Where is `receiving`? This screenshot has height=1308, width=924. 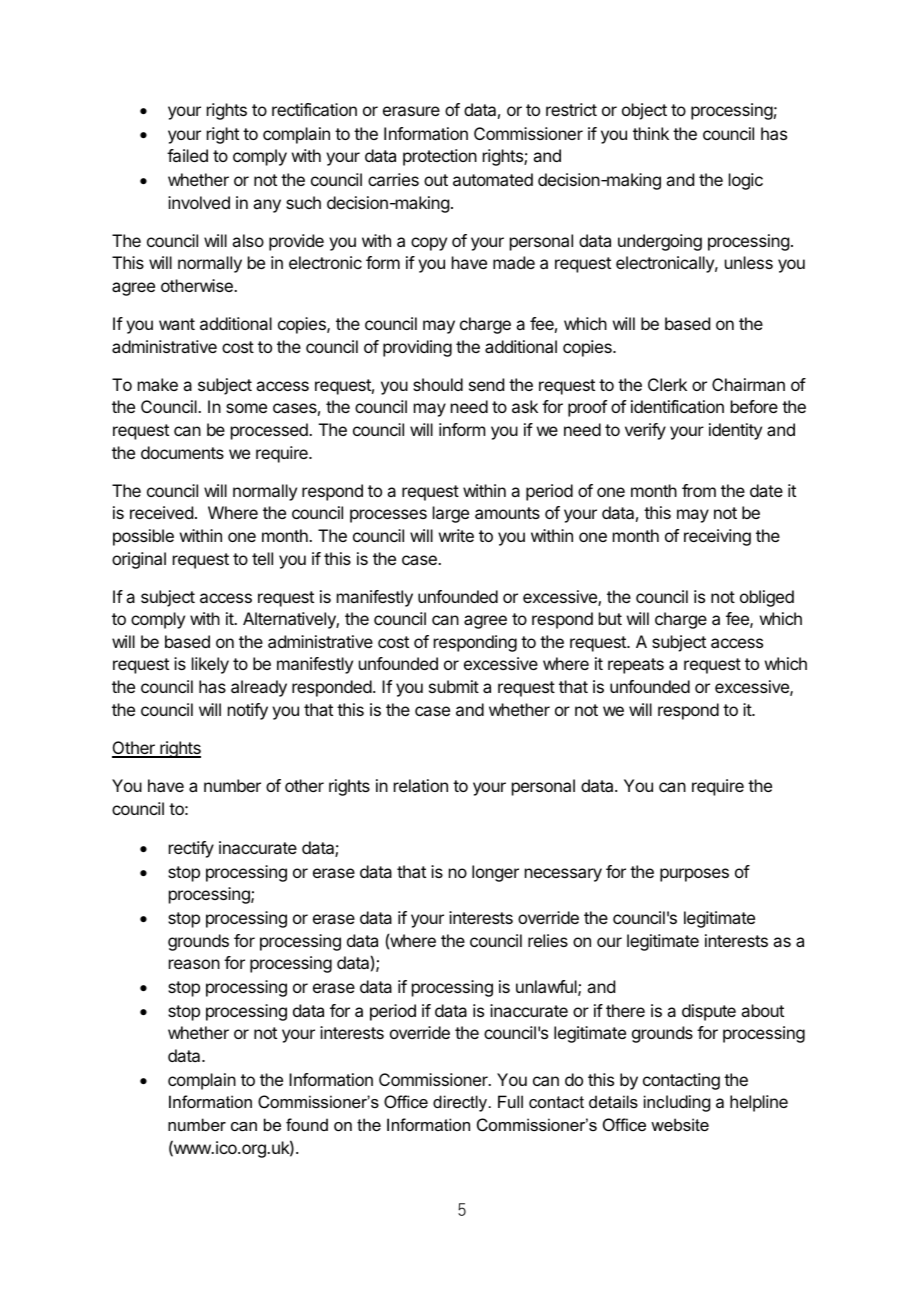
receiving is located at coordinates (717, 537).
